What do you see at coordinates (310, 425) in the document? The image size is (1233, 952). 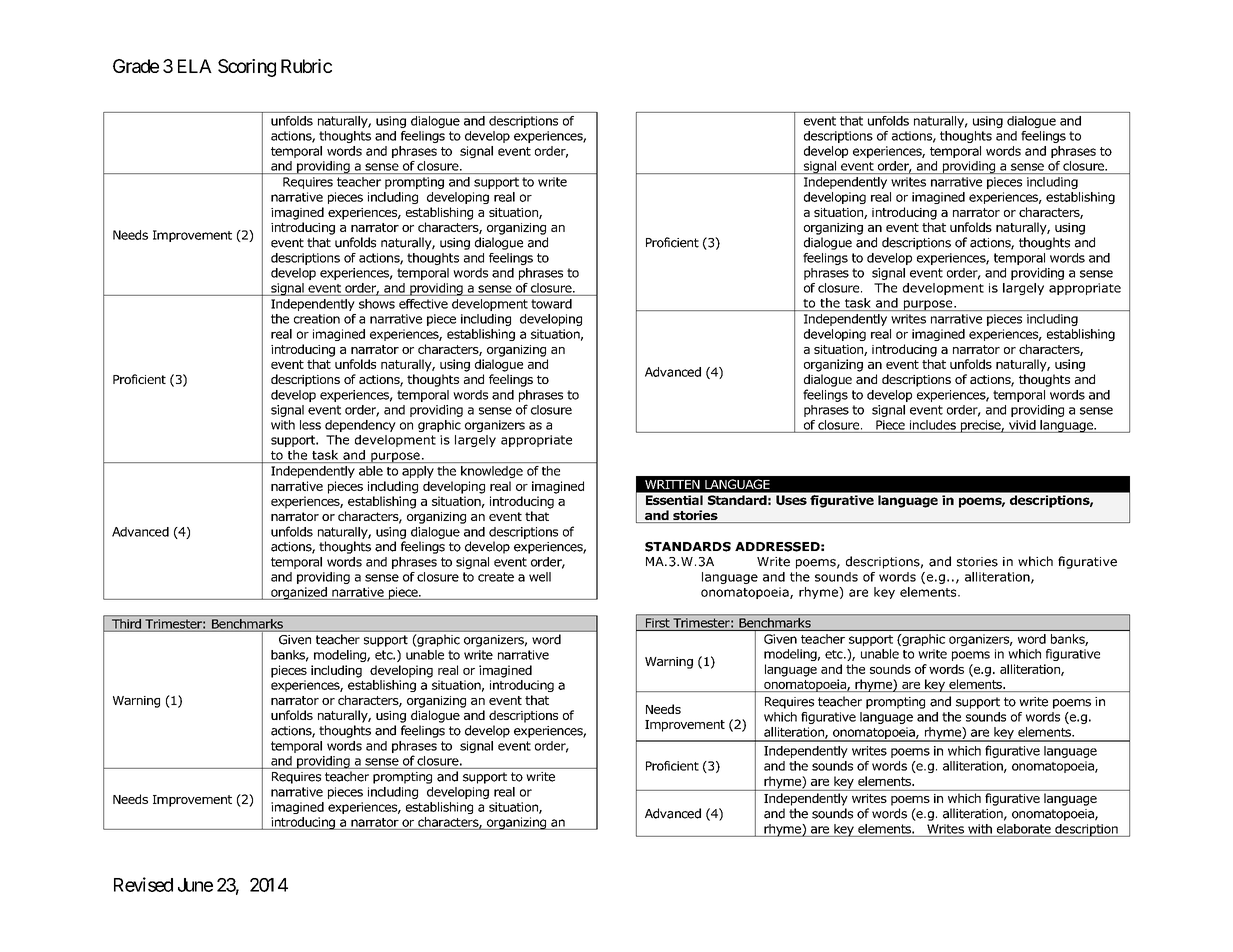 I see `less` at bounding box center [310, 425].
